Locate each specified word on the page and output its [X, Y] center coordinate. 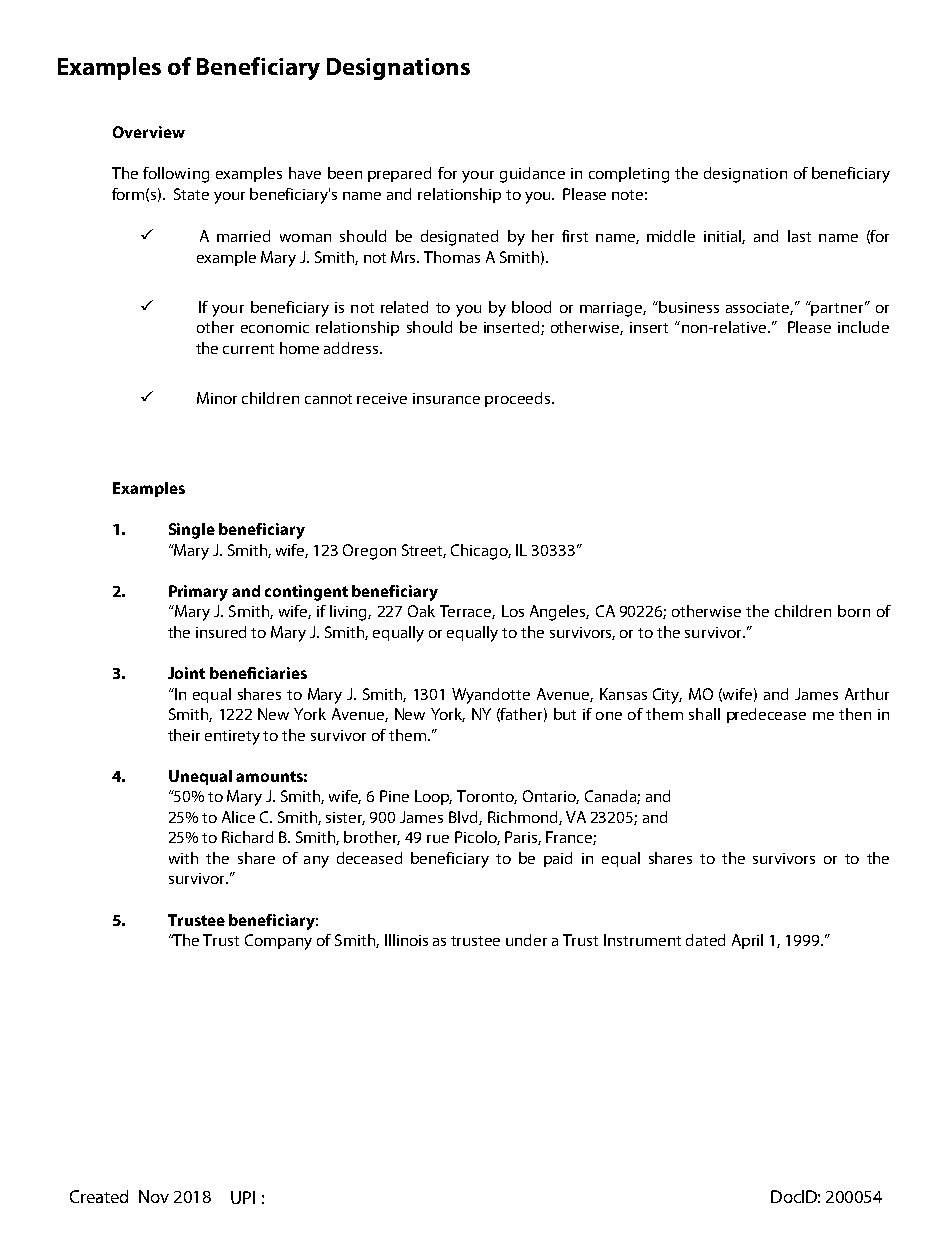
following [176, 175]
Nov [154, 1196]
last [799, 236]
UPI [243, 1197]
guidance [532, 175]
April [747, 941]
